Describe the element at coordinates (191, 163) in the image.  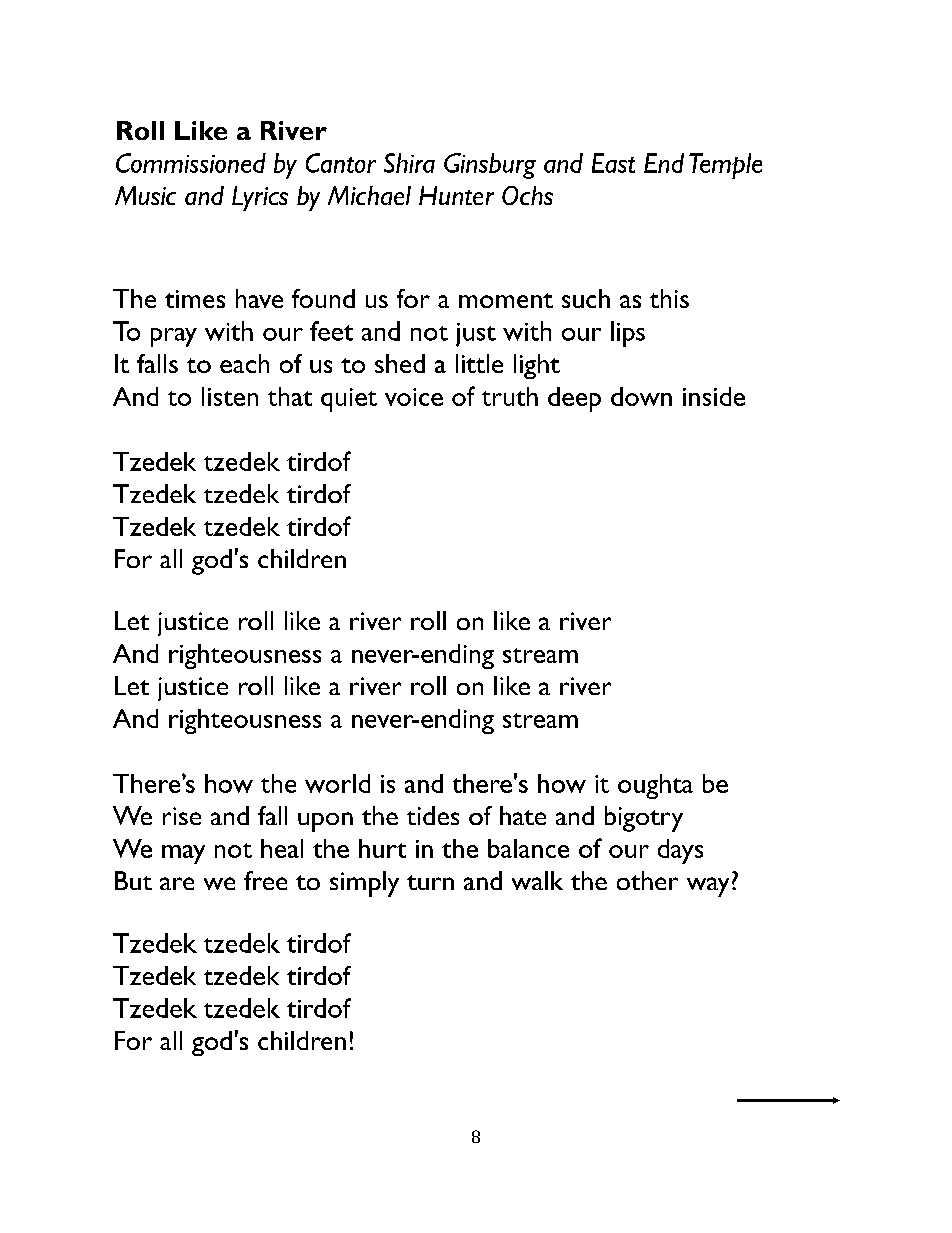
I see `Commissioned` at that location.
